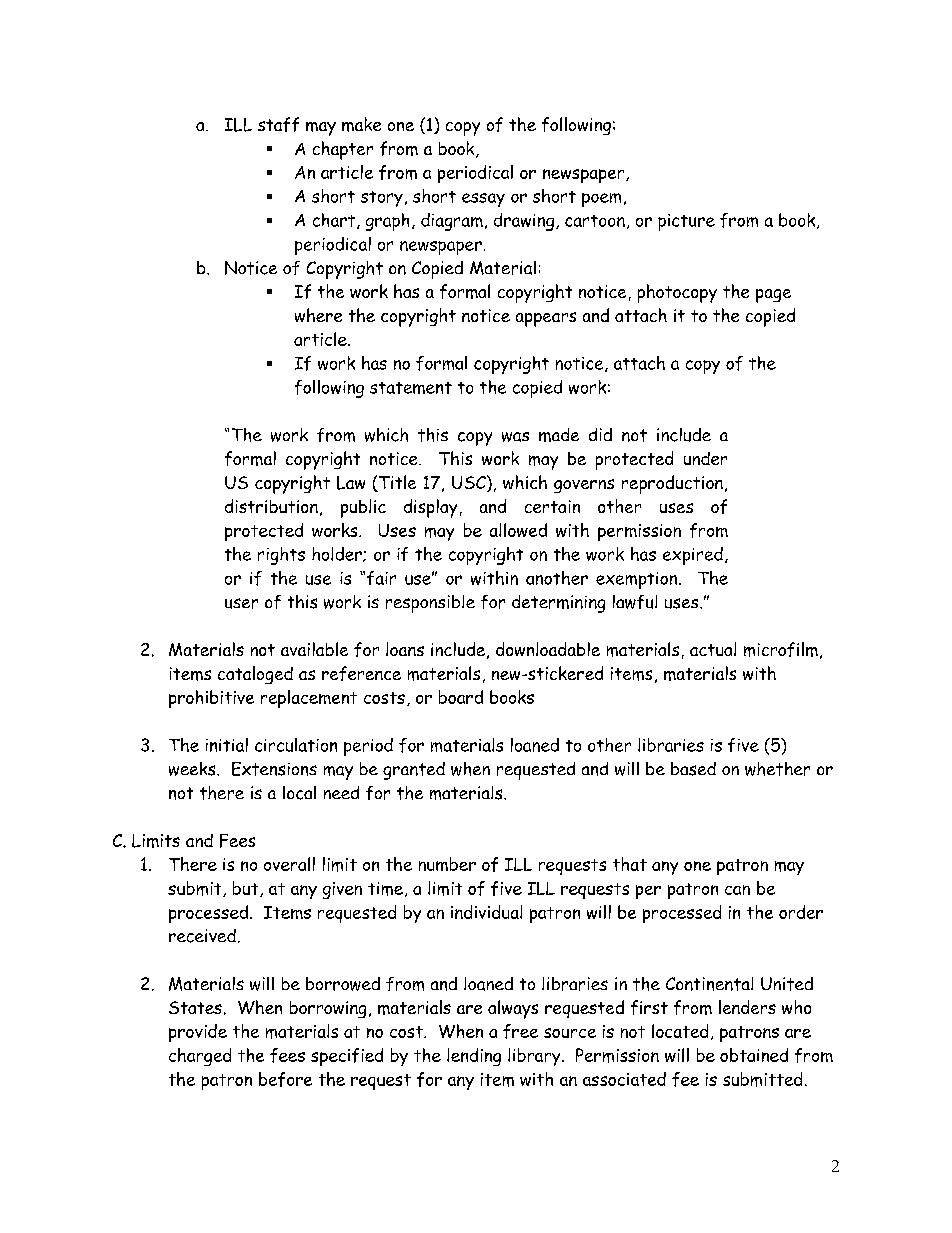  I want to click on based, so click(693, 769).
